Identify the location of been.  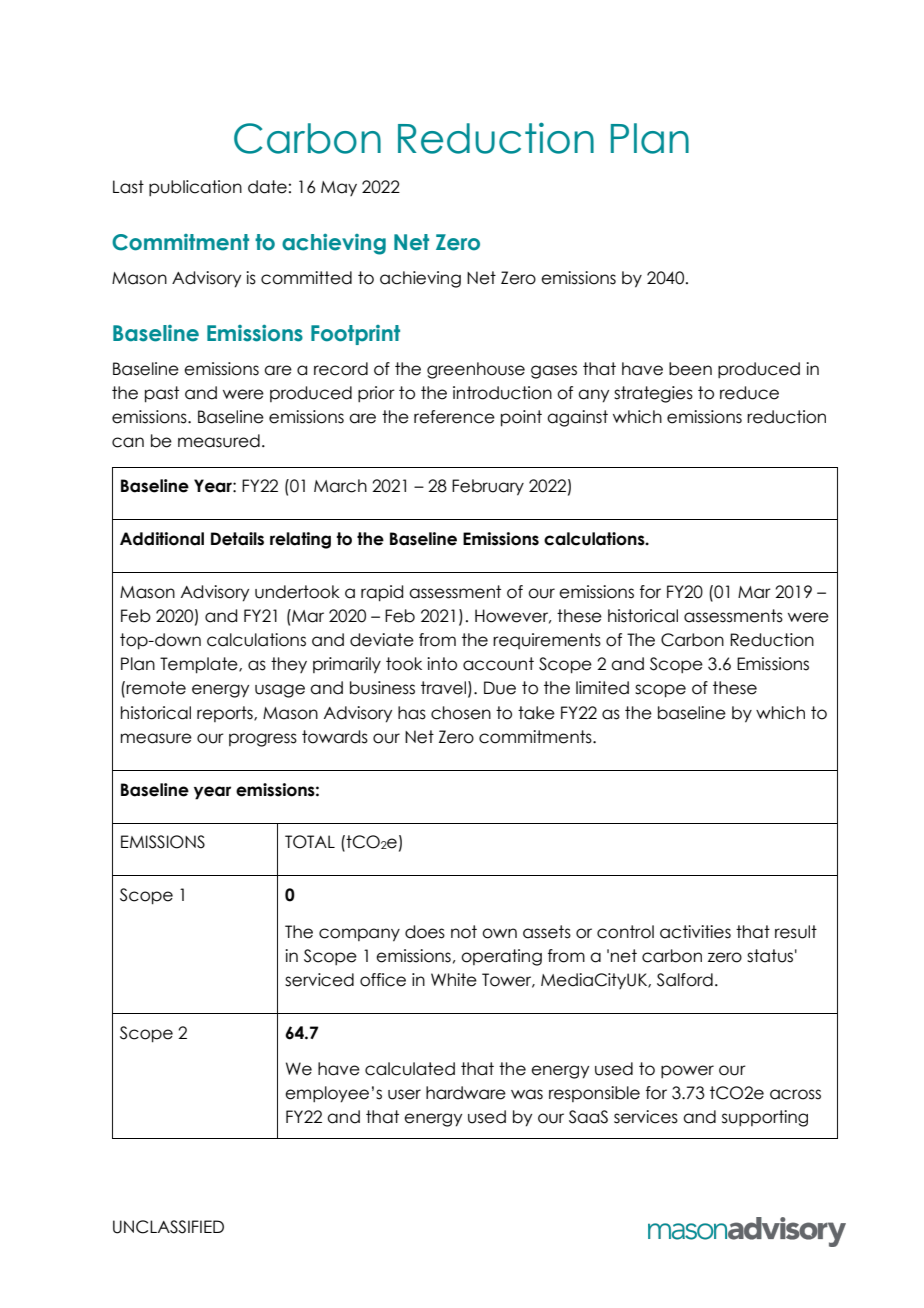
(690, 369).
